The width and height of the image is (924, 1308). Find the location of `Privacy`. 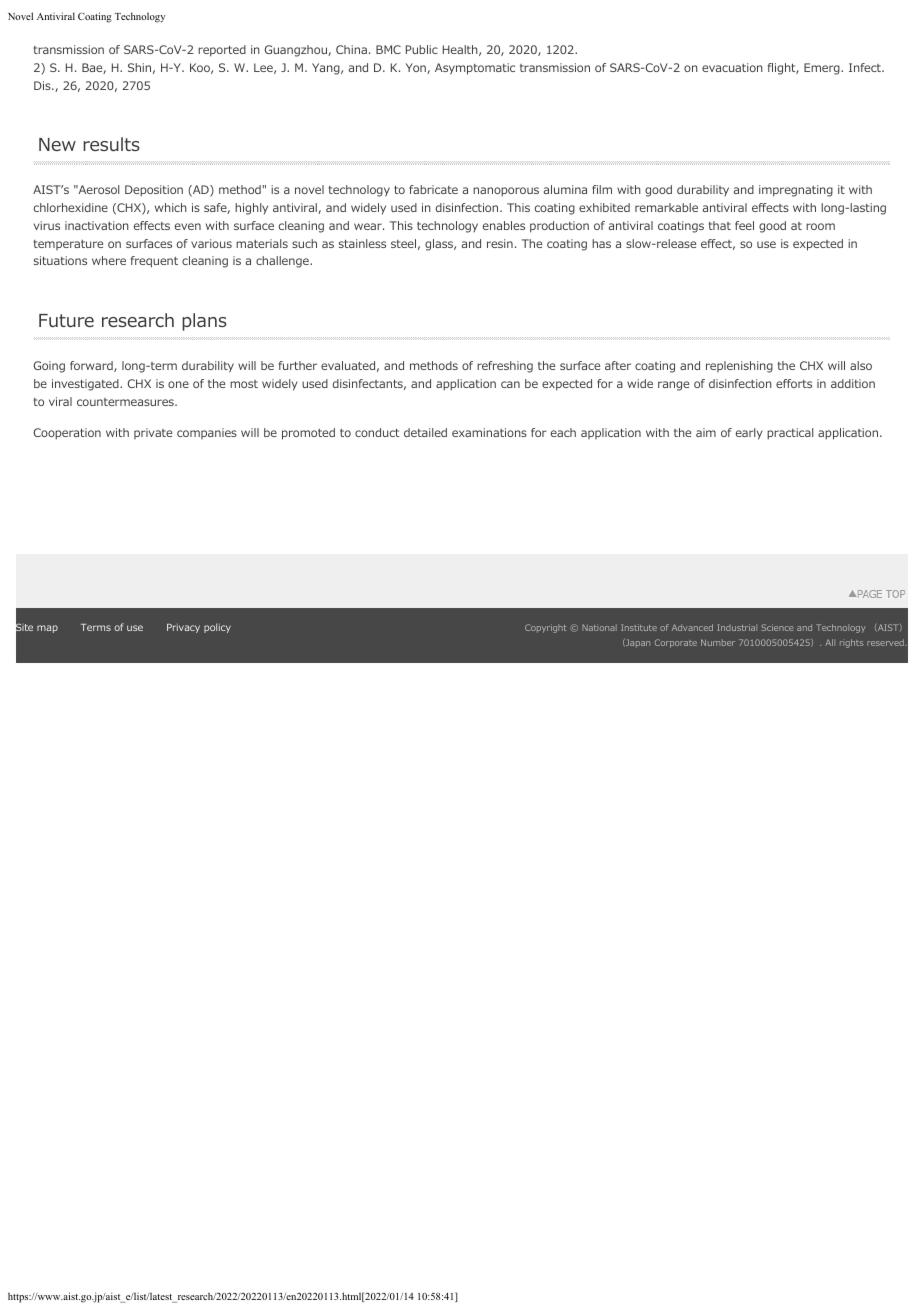

Privacy is located at coordinates (183, 628).
